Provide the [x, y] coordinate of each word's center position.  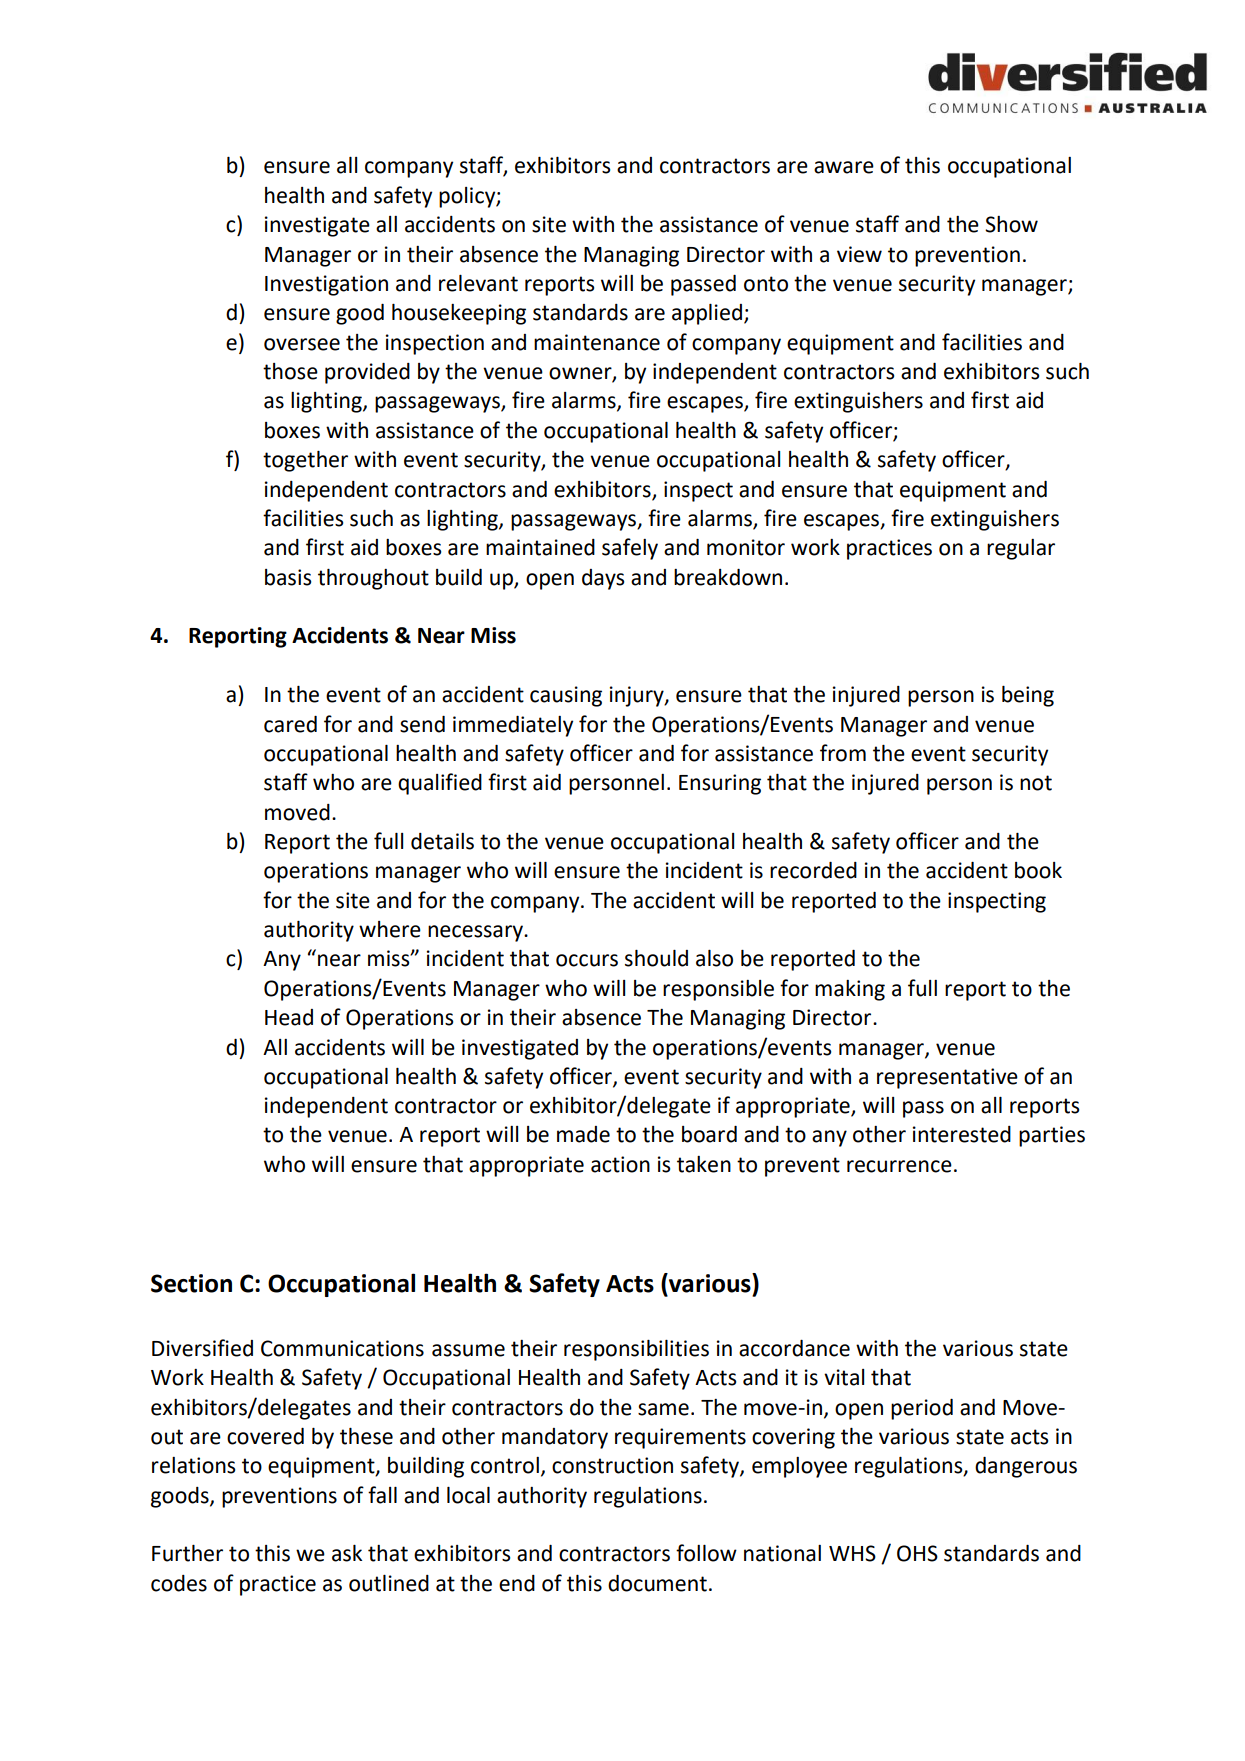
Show [1011, 224]
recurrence [899, 1166]
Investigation [326, 285]
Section [191, 1283]
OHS [917, 1553]
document [657, 1583]
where [390, 929]
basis [288, 577]
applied [707, 314]
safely [630, 549]
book [1038, 870]
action [620, 1164]
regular [1021, 549]
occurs [587, 960]
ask [347, 1553]
